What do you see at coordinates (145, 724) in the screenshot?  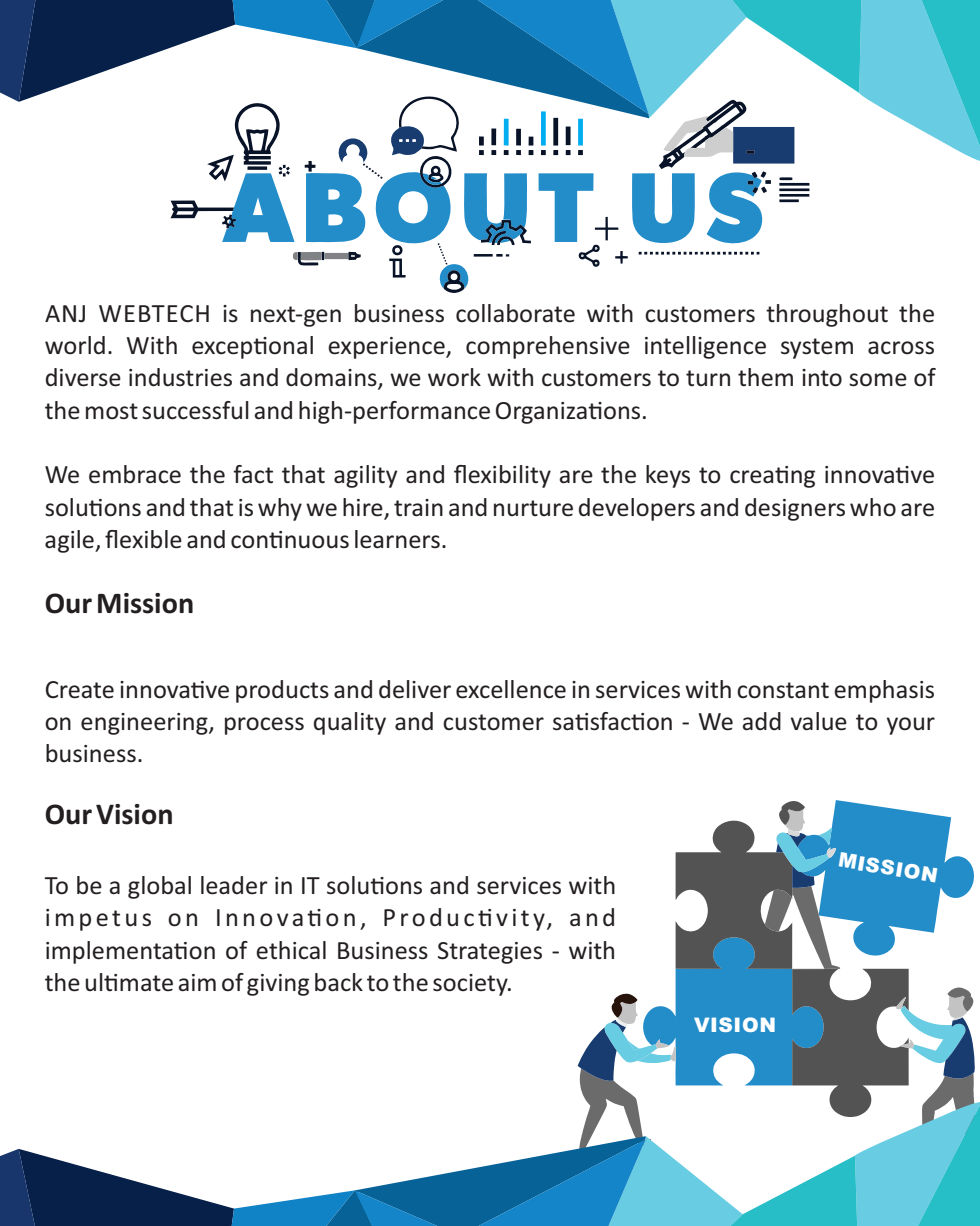 I see `engineering` at bounding box center [145, 724].
